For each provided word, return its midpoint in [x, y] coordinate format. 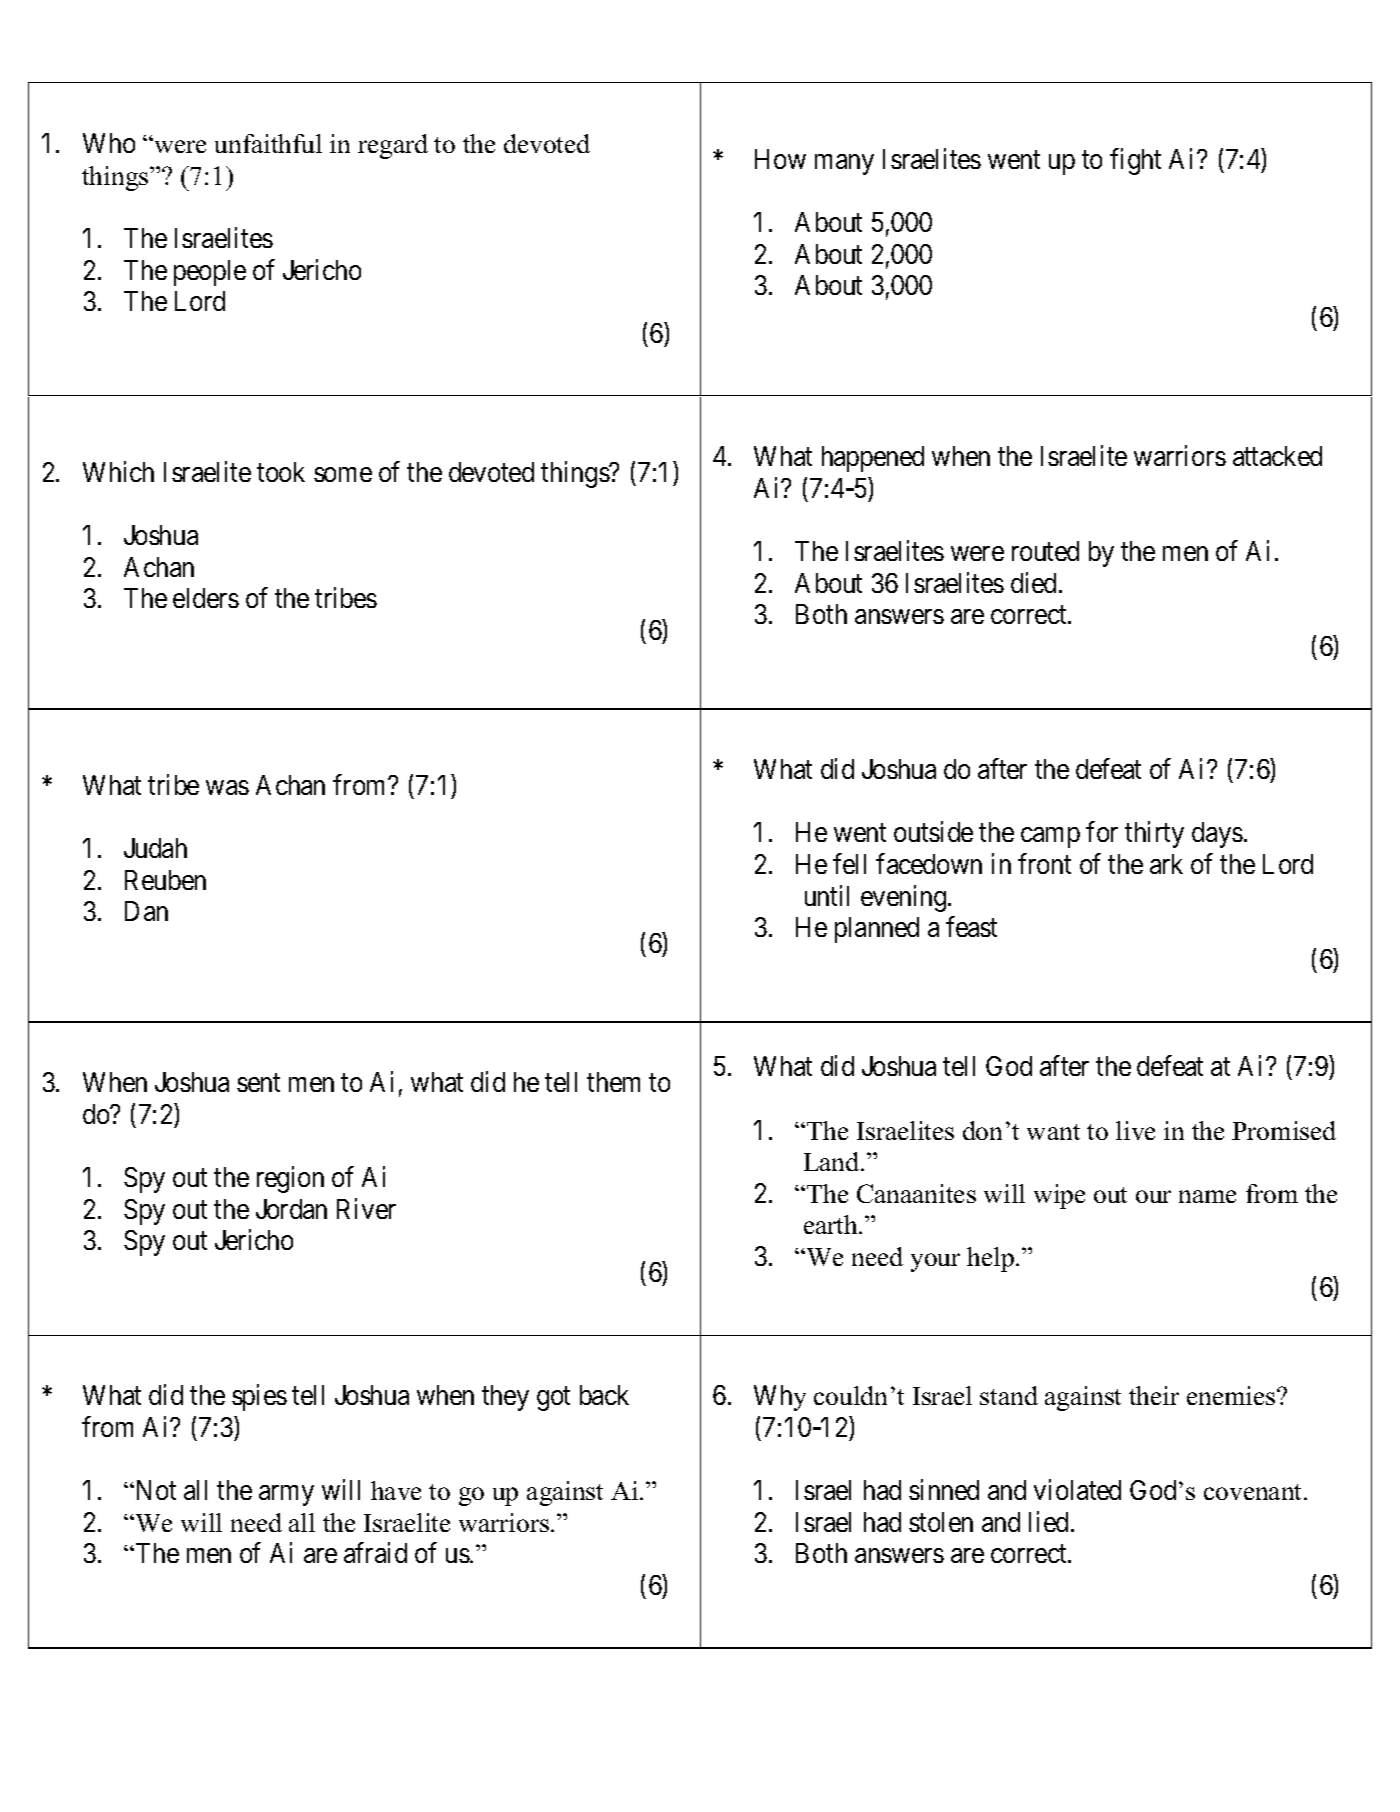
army [286, 1496]
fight [1135, 161]
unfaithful [268, 143]
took [281, 472]
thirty [1154, 835]
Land [833, 1161]
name [1207, 1196]
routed [1045, 551]
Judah [155, 848]
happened [873, 459]
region [290, 1179]
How [780, 159]
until [827, 895]
